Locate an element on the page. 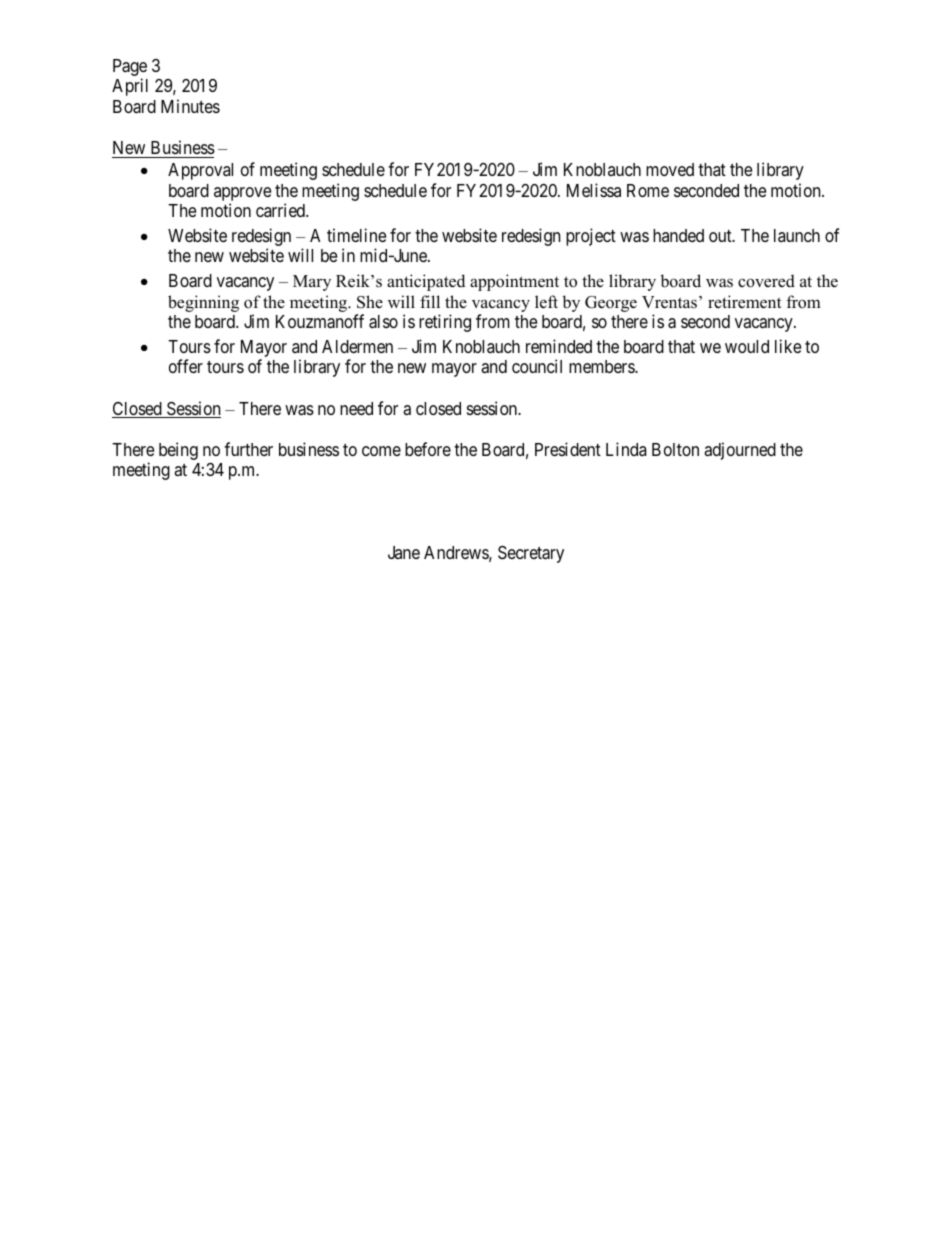 This document has height=1233, width=952. timeline is located at coordinates (356, 235).
